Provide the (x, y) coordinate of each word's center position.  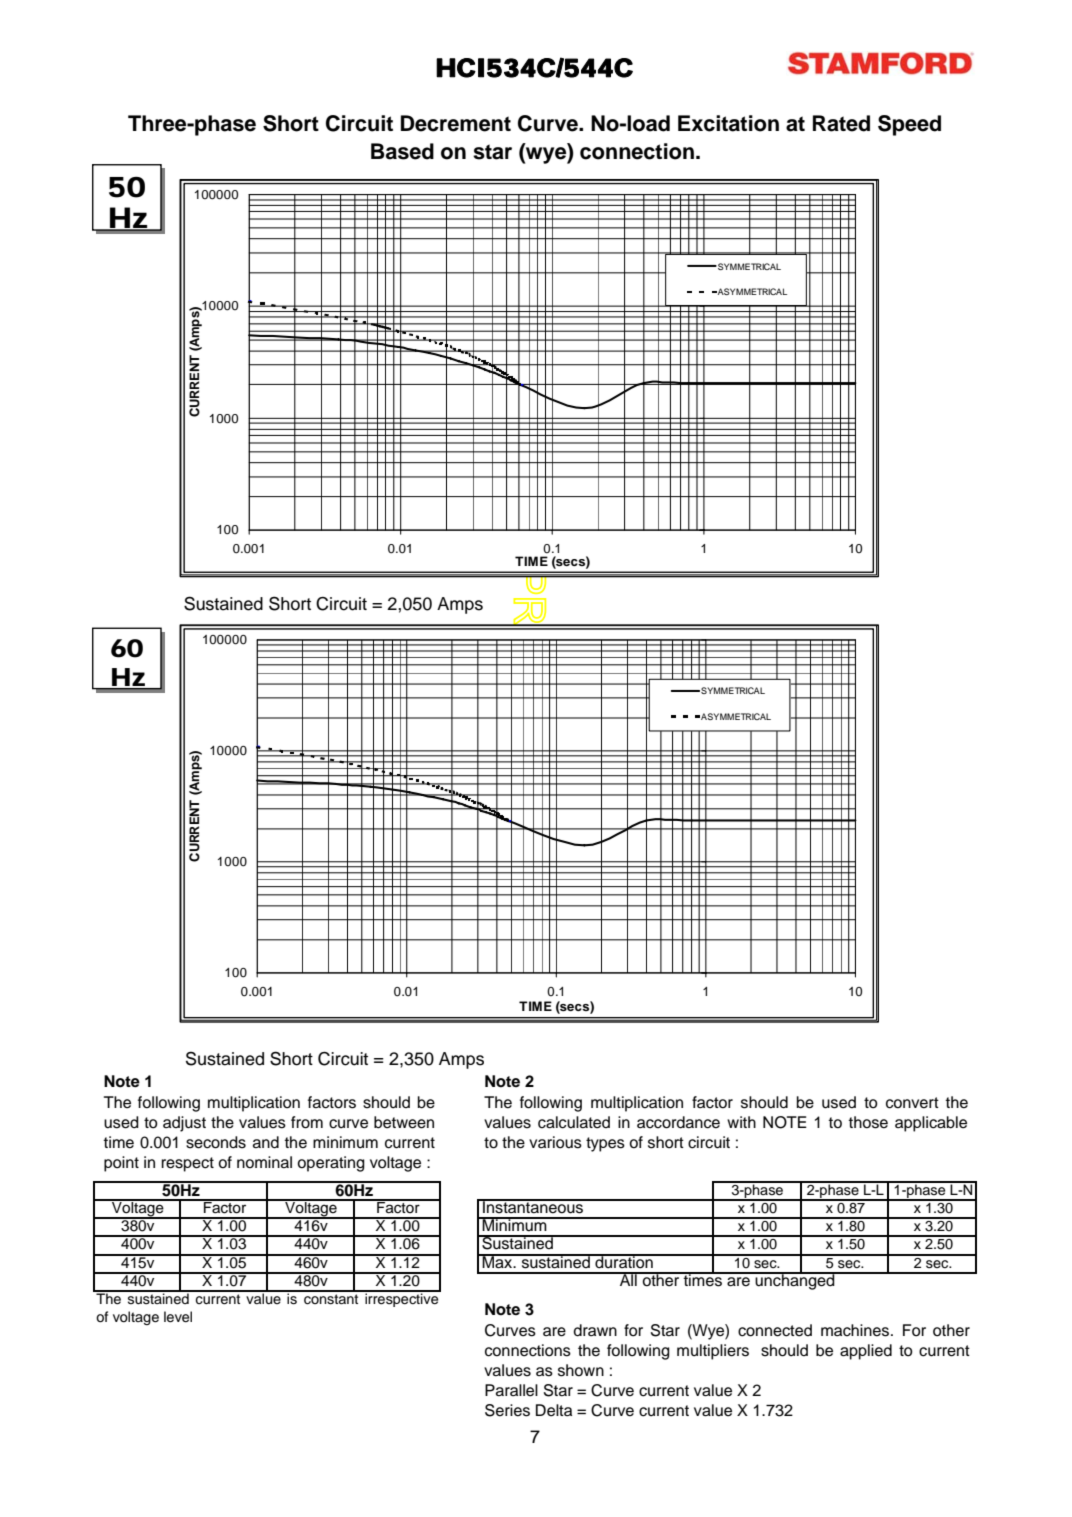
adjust (184, 1124)
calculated (574, 1122)
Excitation (728, 123)
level (178, 1317)
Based (402, 151)
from (307, 1122)
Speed (909, 125)
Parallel (511, 1390)
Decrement (456, 123)
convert (912, 1103)
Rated (841, 123)
